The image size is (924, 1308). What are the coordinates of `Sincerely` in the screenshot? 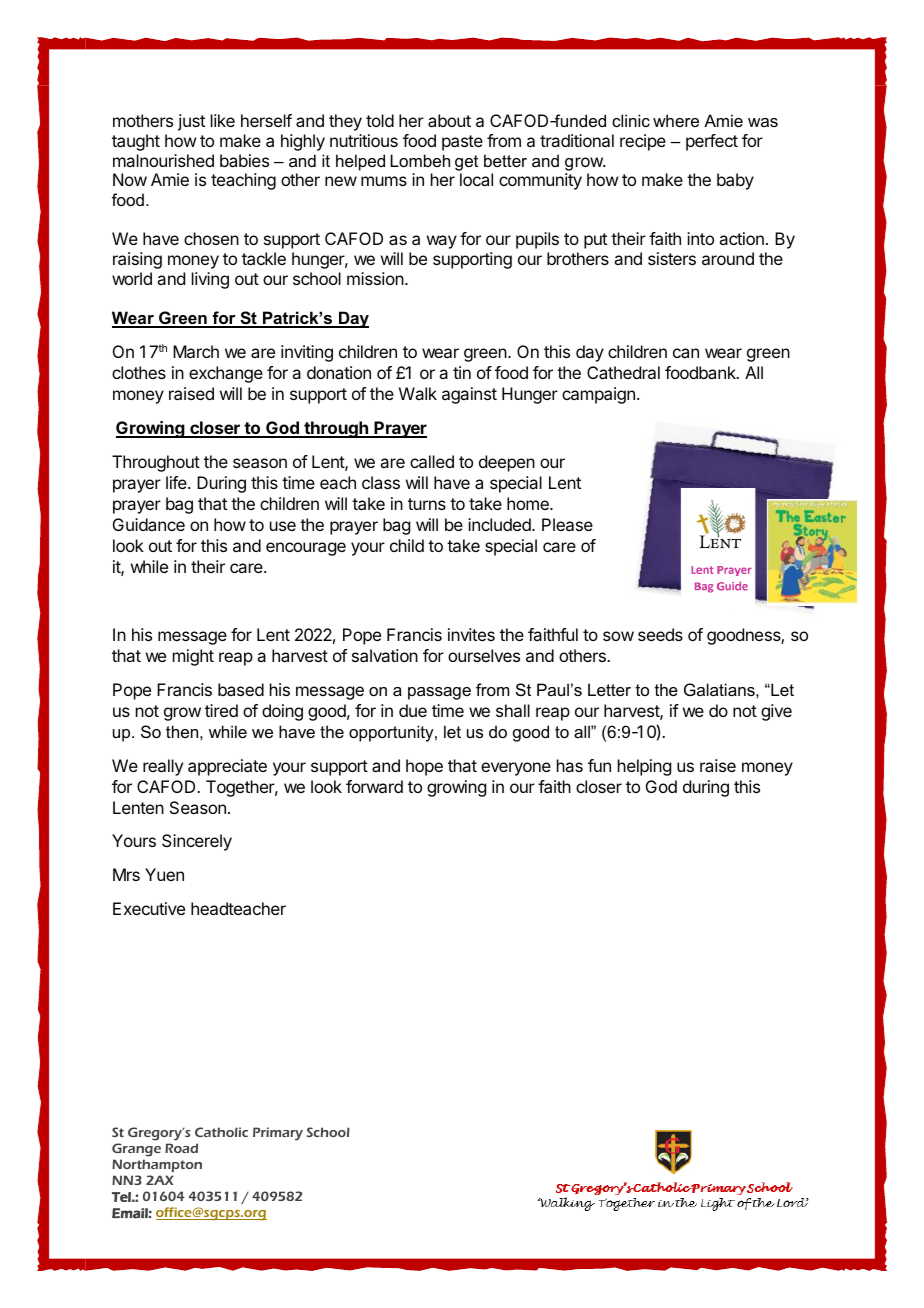 It's located at (197, 842).
